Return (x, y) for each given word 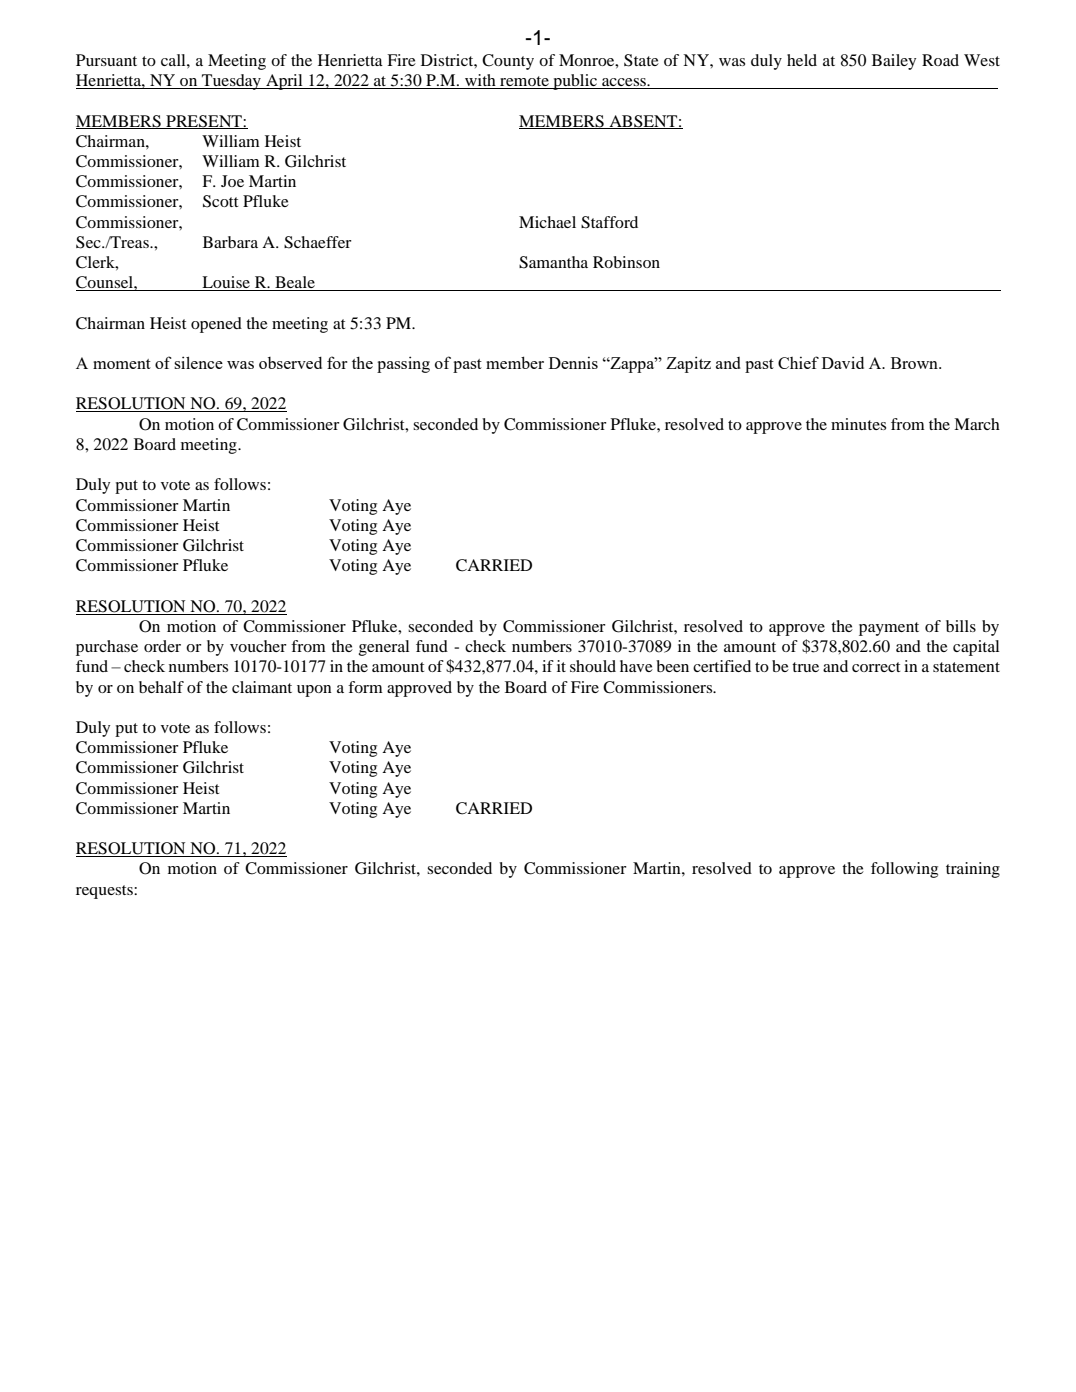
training (973, 870)
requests (105, 892)
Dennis (573, 363)
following (904, 870)
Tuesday (231, 82)
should (593, 666)
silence (198, 362)
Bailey (894, 62)
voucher (258, 646)
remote (524, 82)
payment (889, 629)
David (843, 362)
